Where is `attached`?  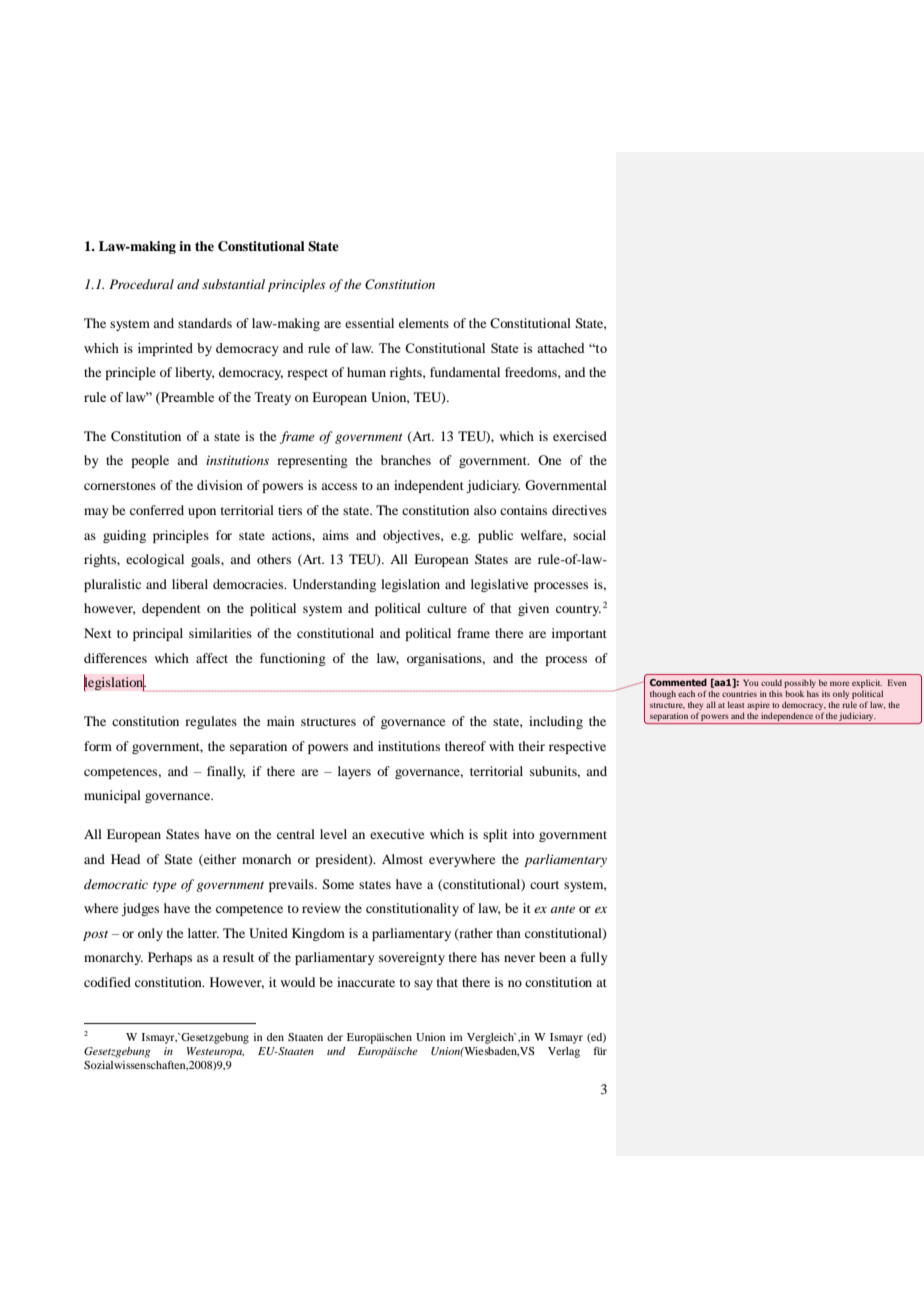 attached is located at coordinates (560, 348).
